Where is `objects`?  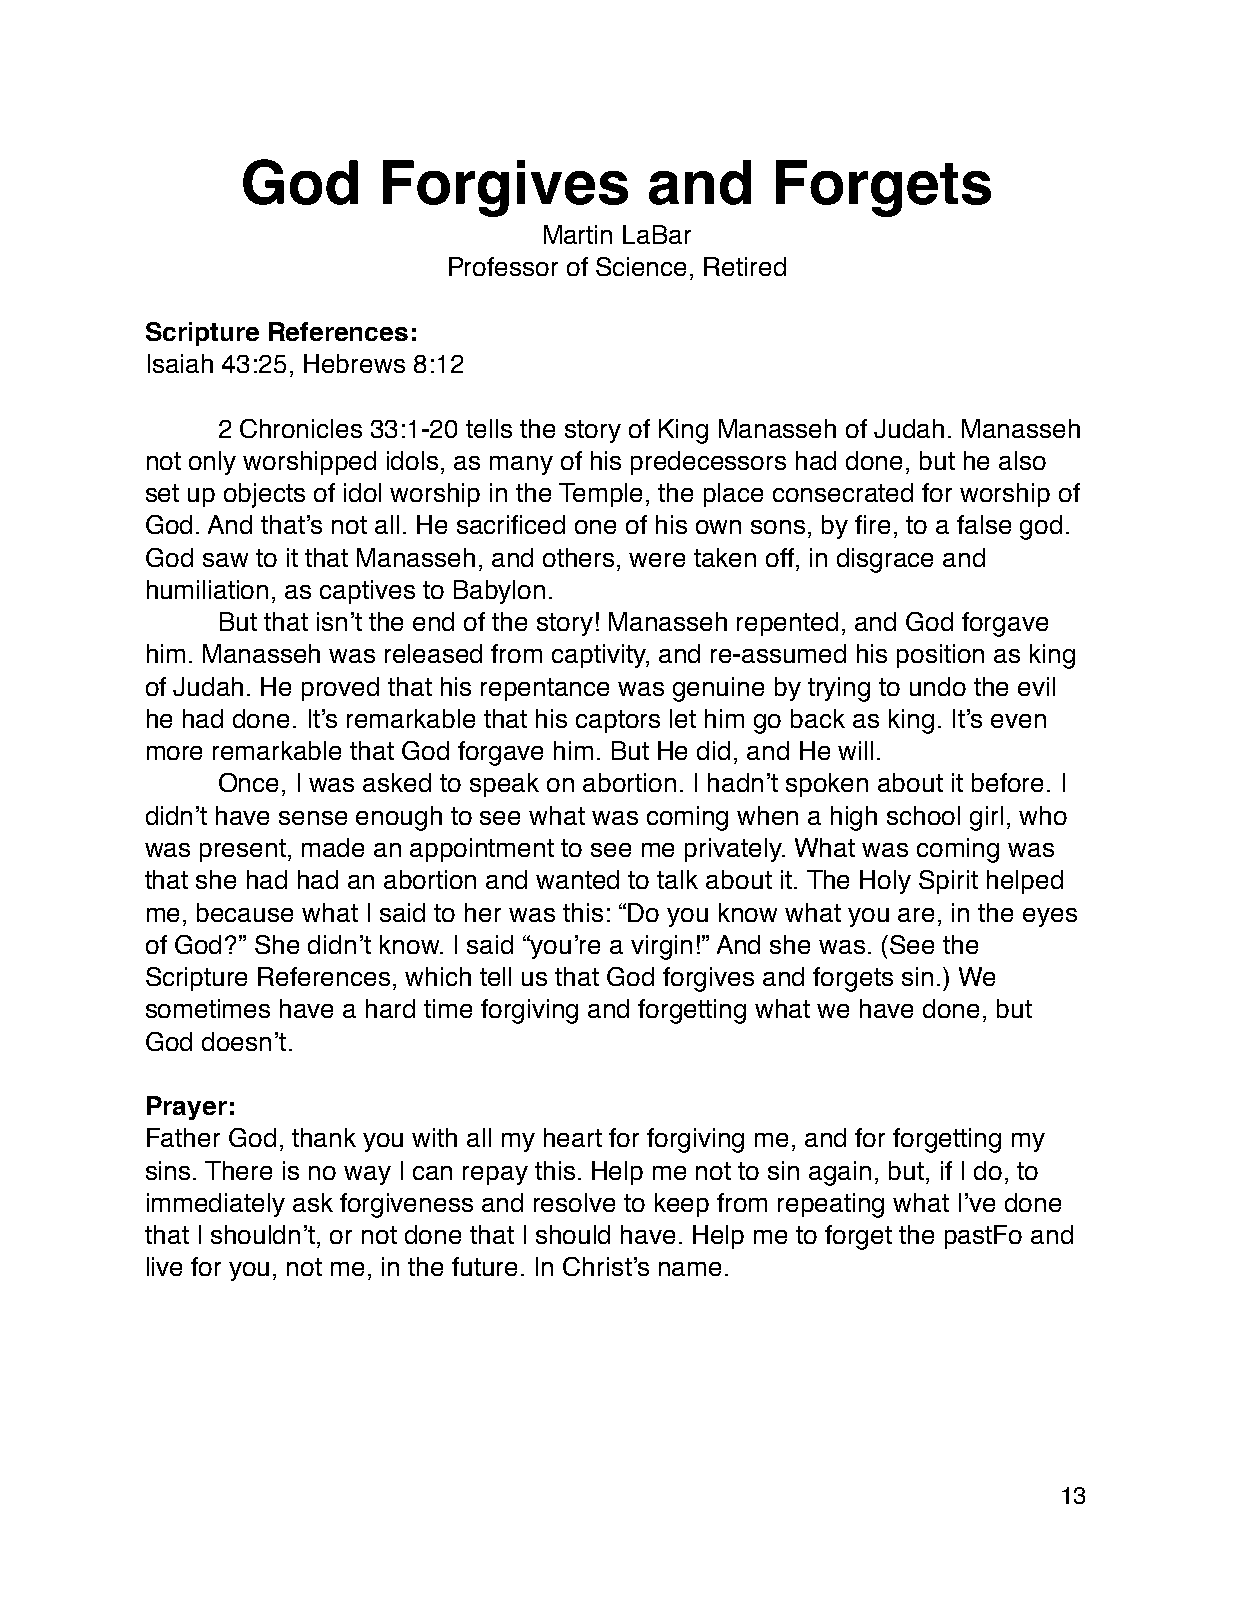 objects is located at coordinates (264, 495).
